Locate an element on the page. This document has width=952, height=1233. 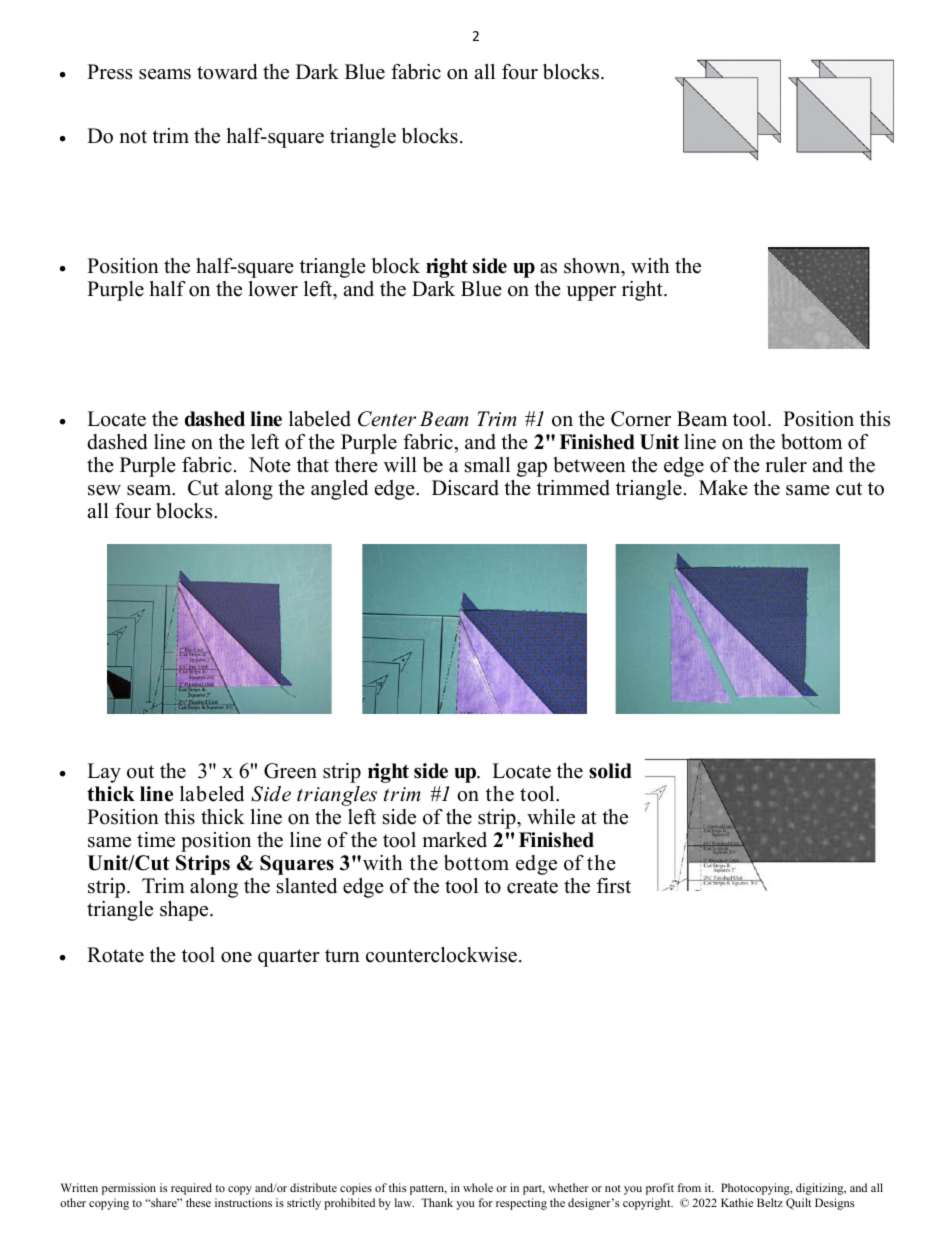
Corner is located at coordinates (641, 419).
